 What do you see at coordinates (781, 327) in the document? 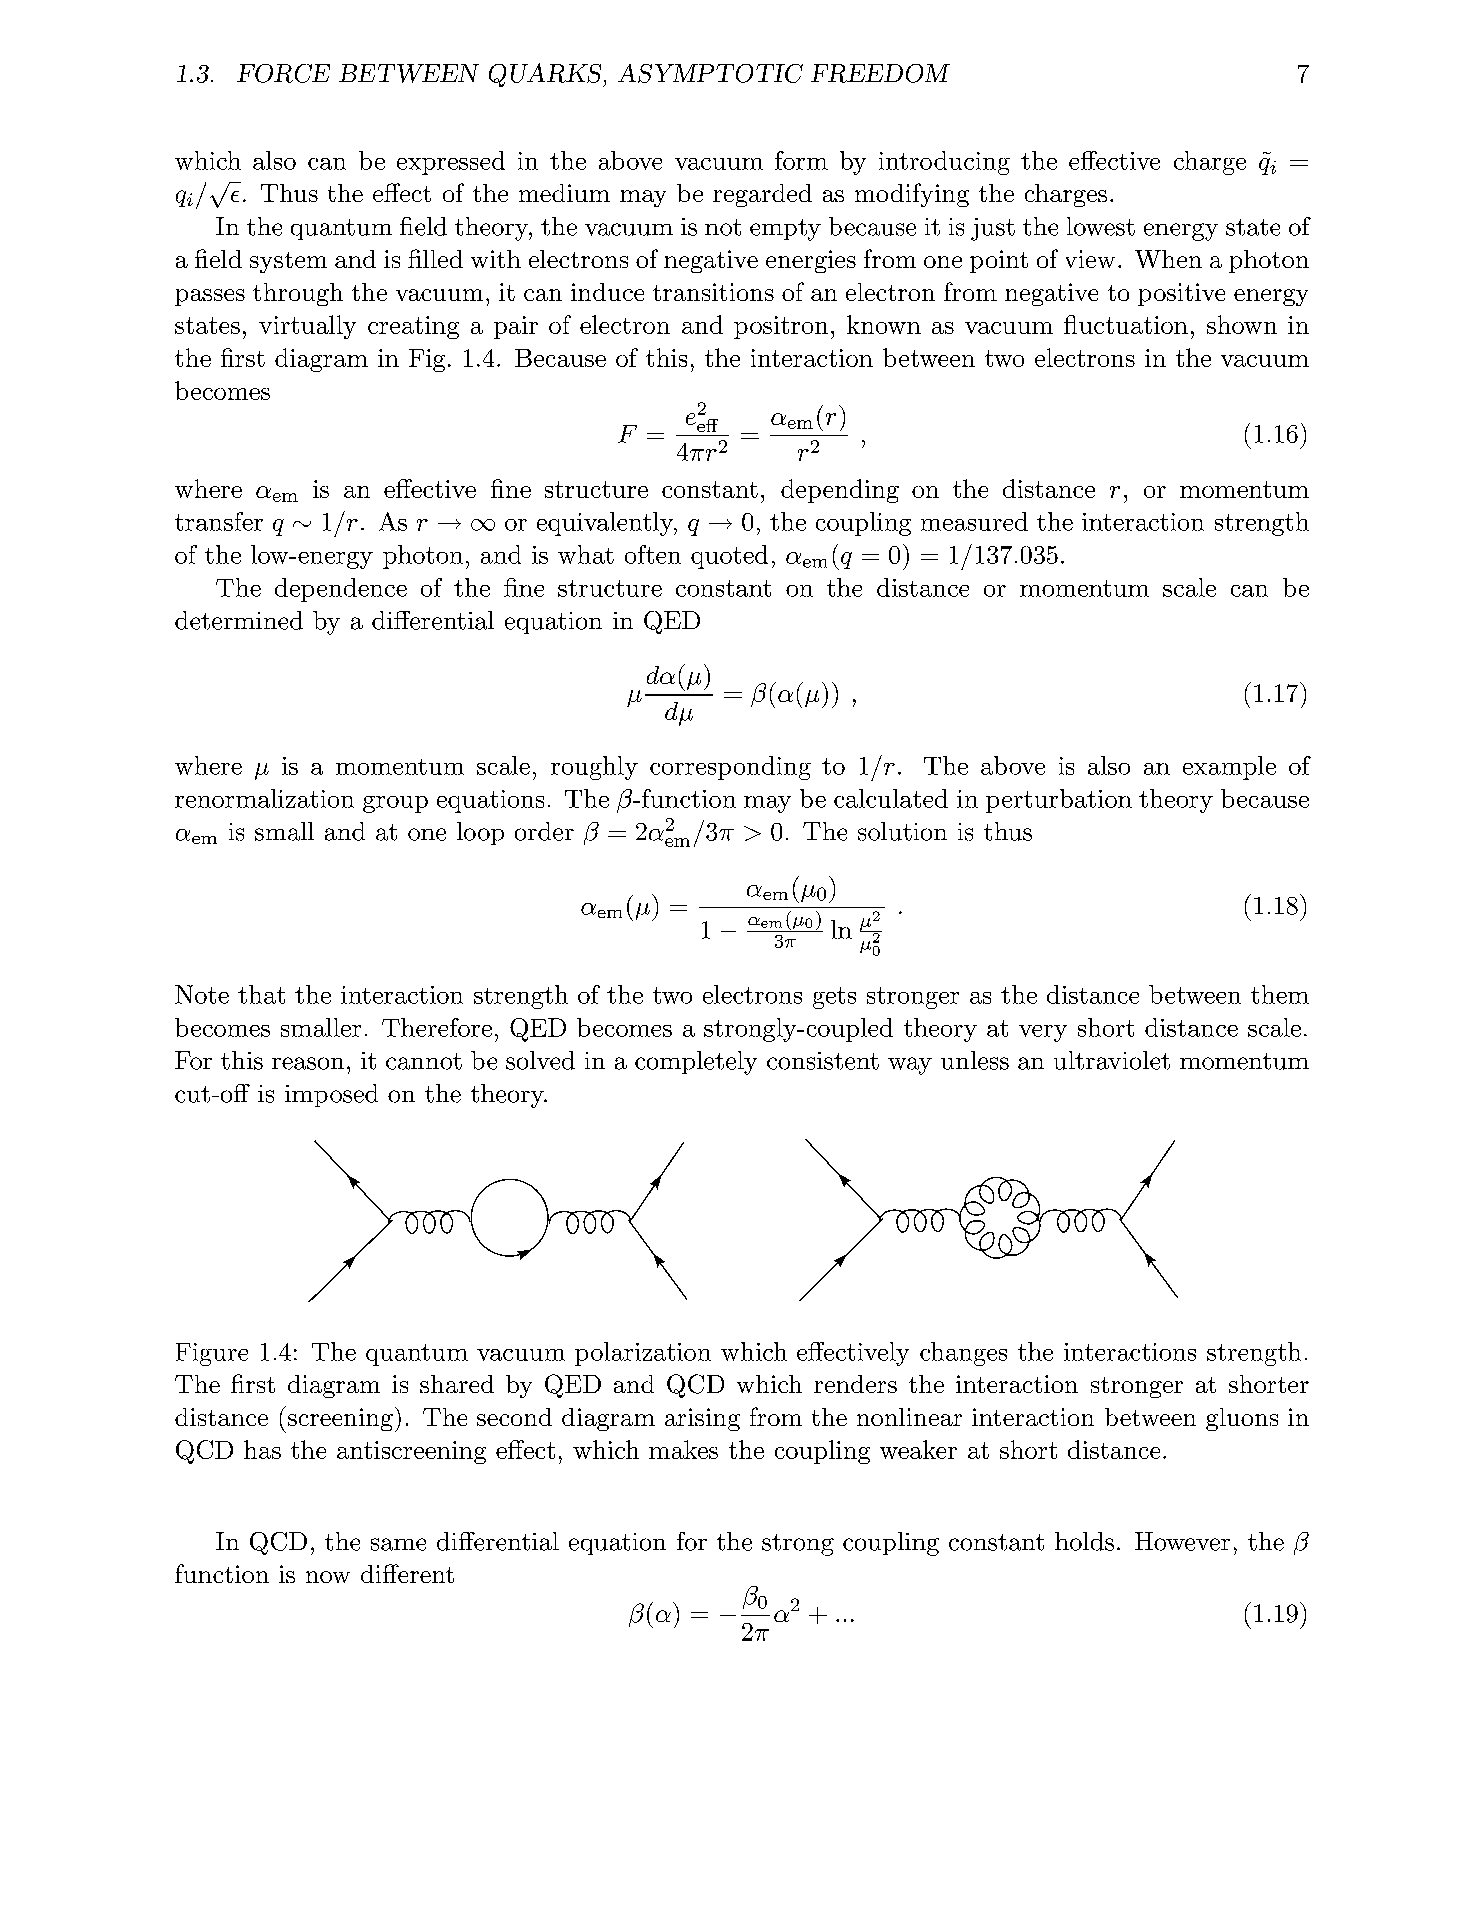
I see `positron` at bounding box center [781, 327].
